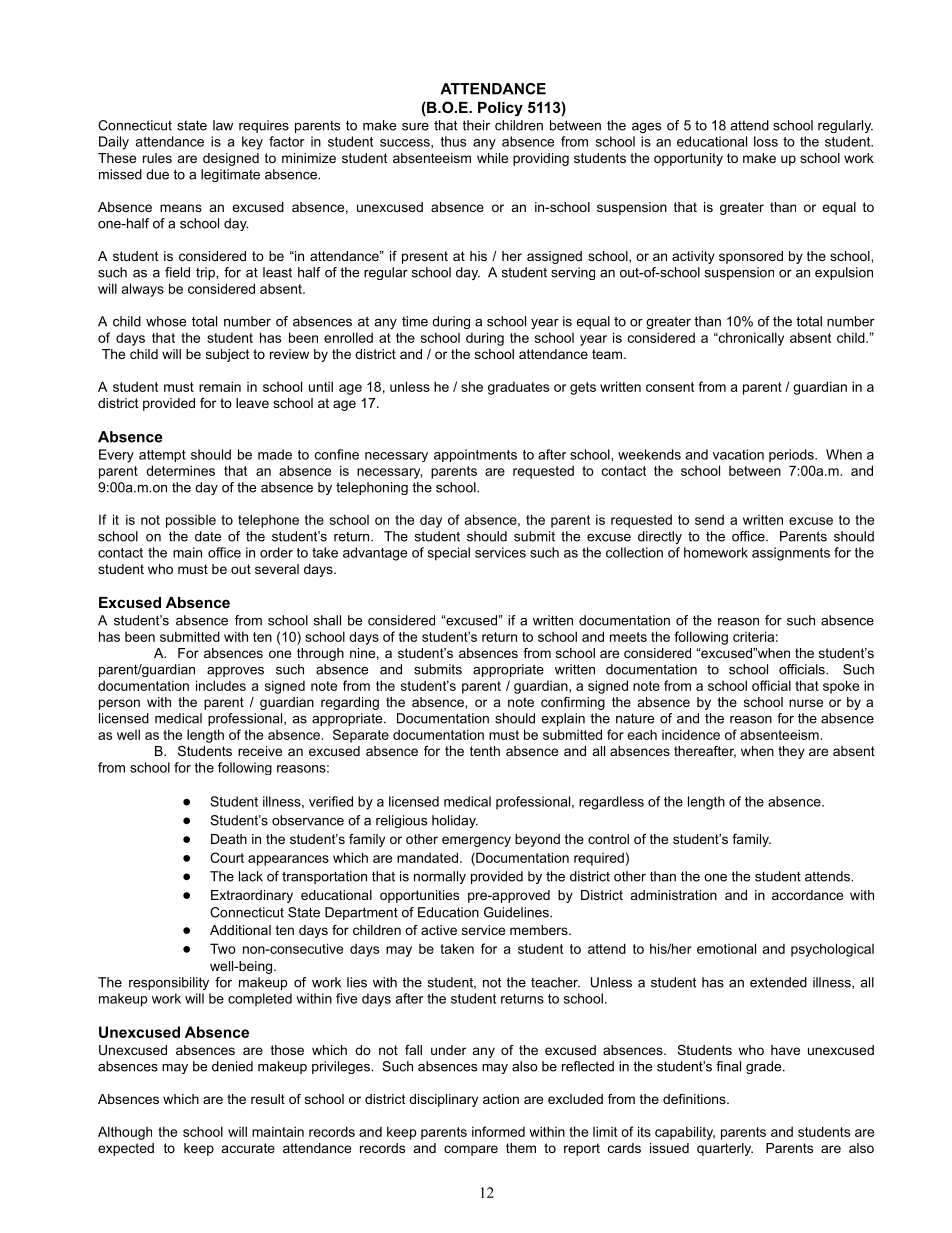  I want to click on approves, so click(235, 672).
